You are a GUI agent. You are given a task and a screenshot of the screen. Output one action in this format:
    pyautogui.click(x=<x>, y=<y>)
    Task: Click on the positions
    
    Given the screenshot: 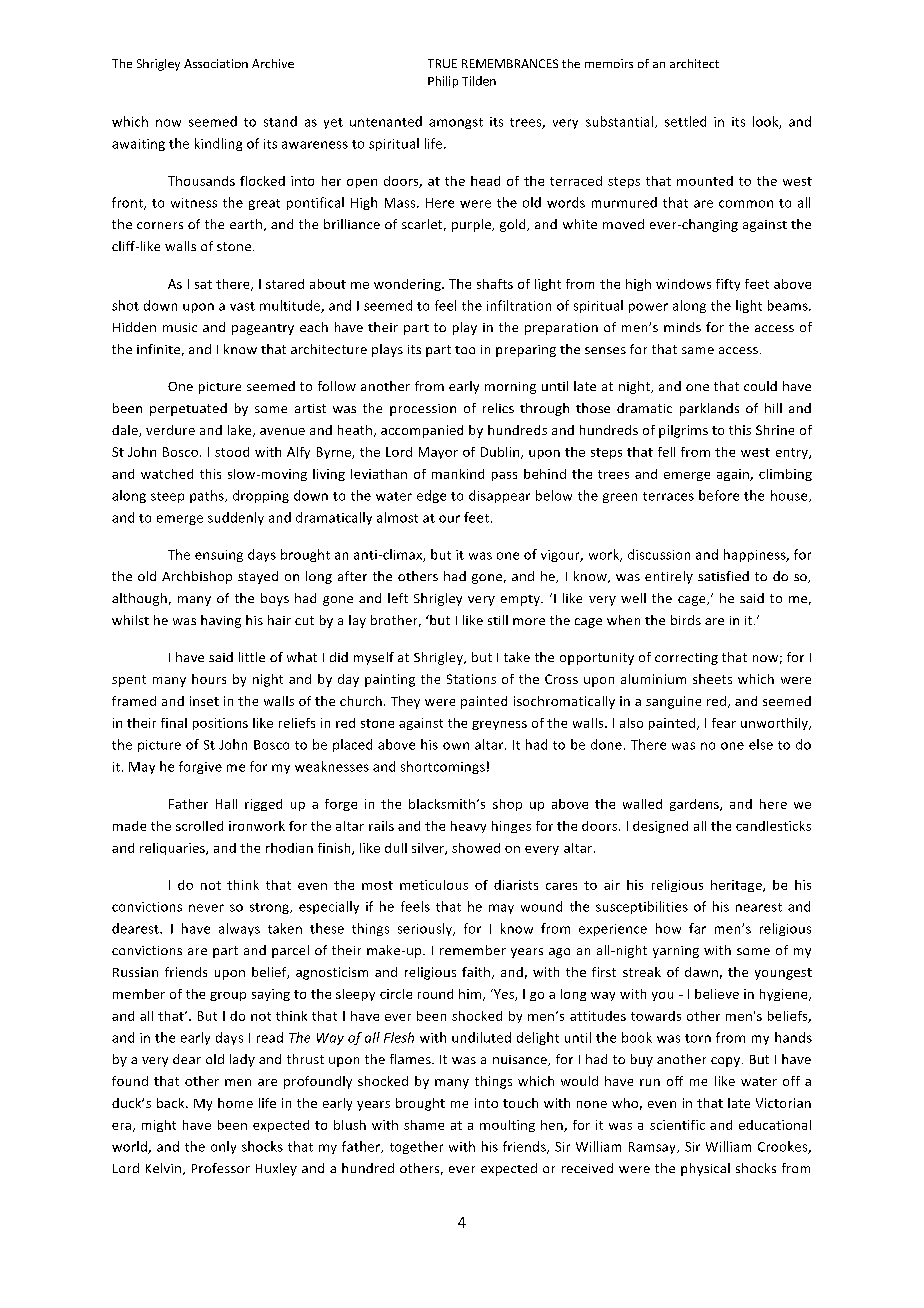 What is the action you would take?
    pyautogui.click(x=220, y=724)
